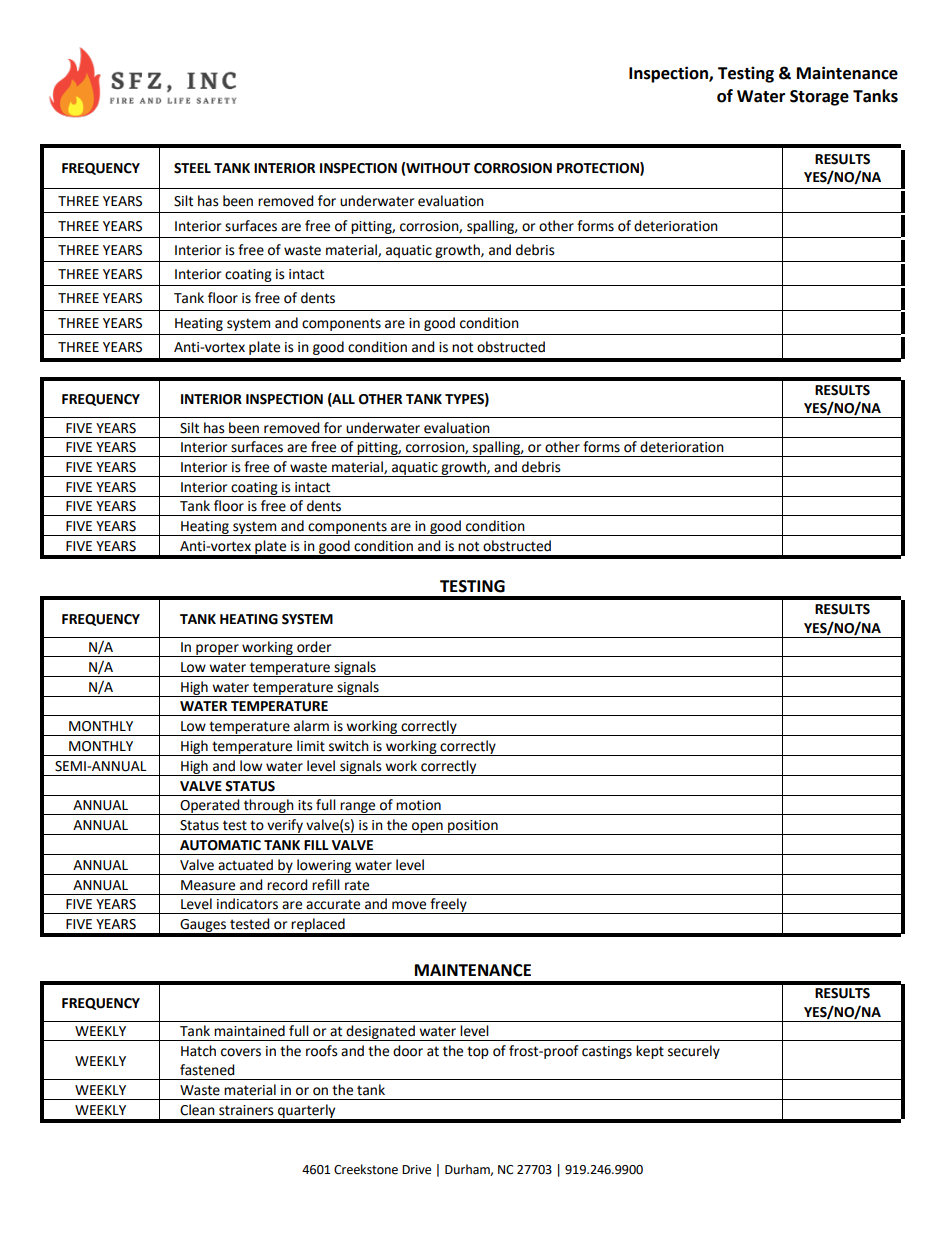 This screenshot has height=1233, width=952. What do you see at coordinates (694, 1052) in the screenshot?
I see `securely` at bounding box center [694, 1052].
